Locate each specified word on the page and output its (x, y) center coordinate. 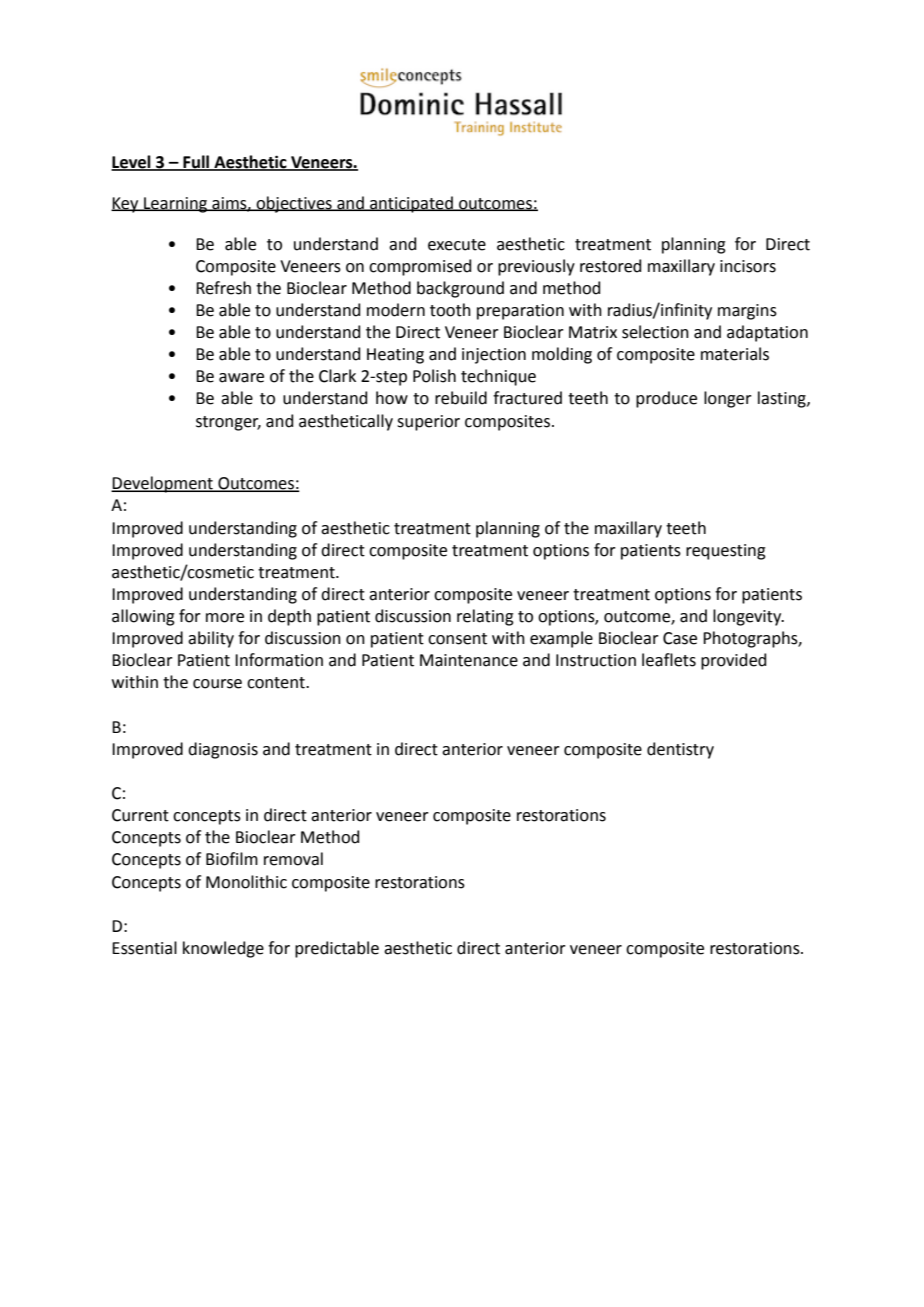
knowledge (223, 949)
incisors (748, 266)
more (225, 618)
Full (196, 163)
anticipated (411, 204)
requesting (726, 552)
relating (485, 617)
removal (293, 859)
